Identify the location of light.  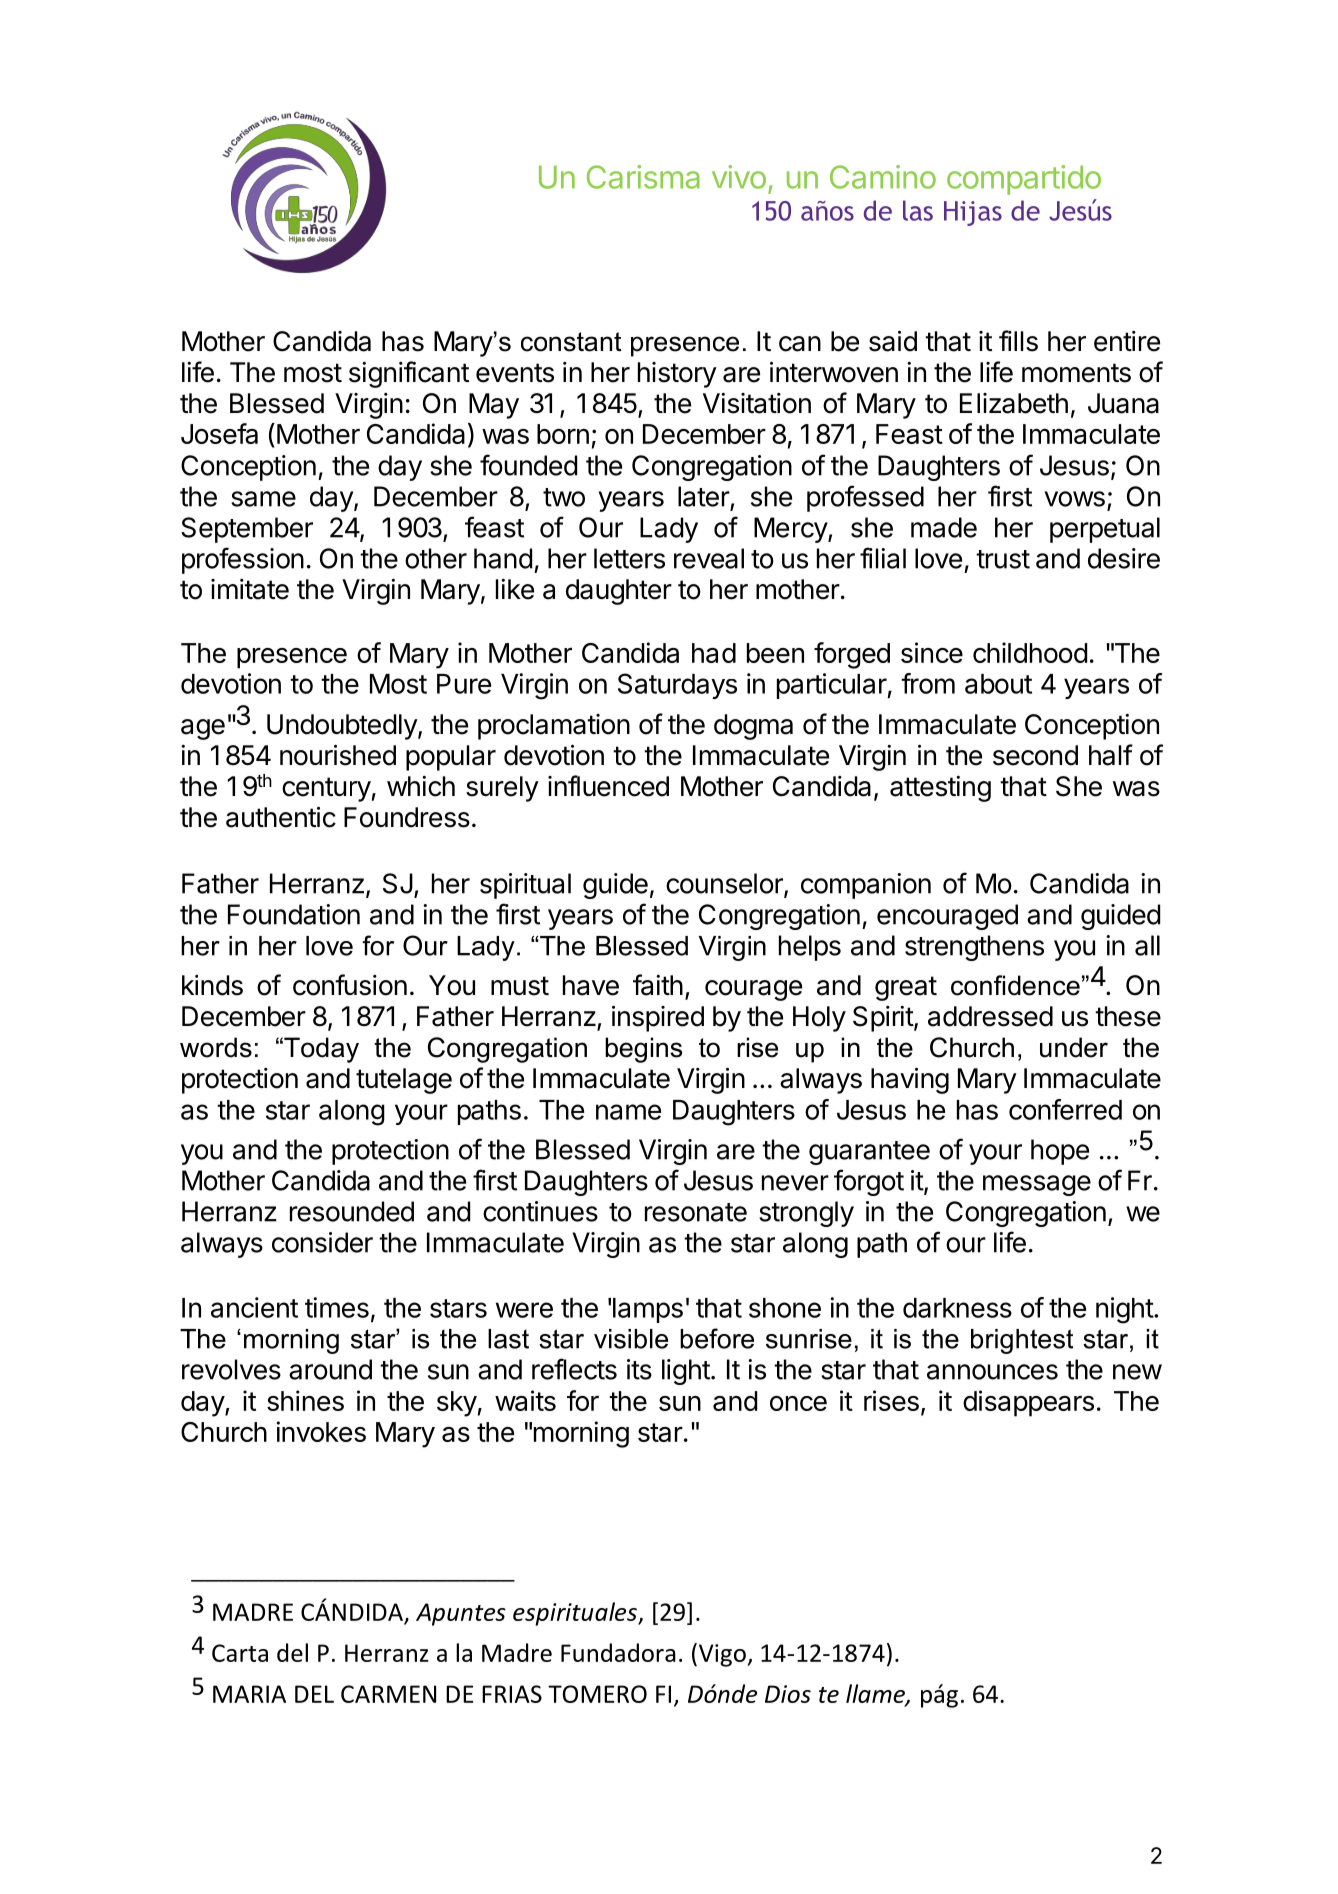
(686, 1372).
